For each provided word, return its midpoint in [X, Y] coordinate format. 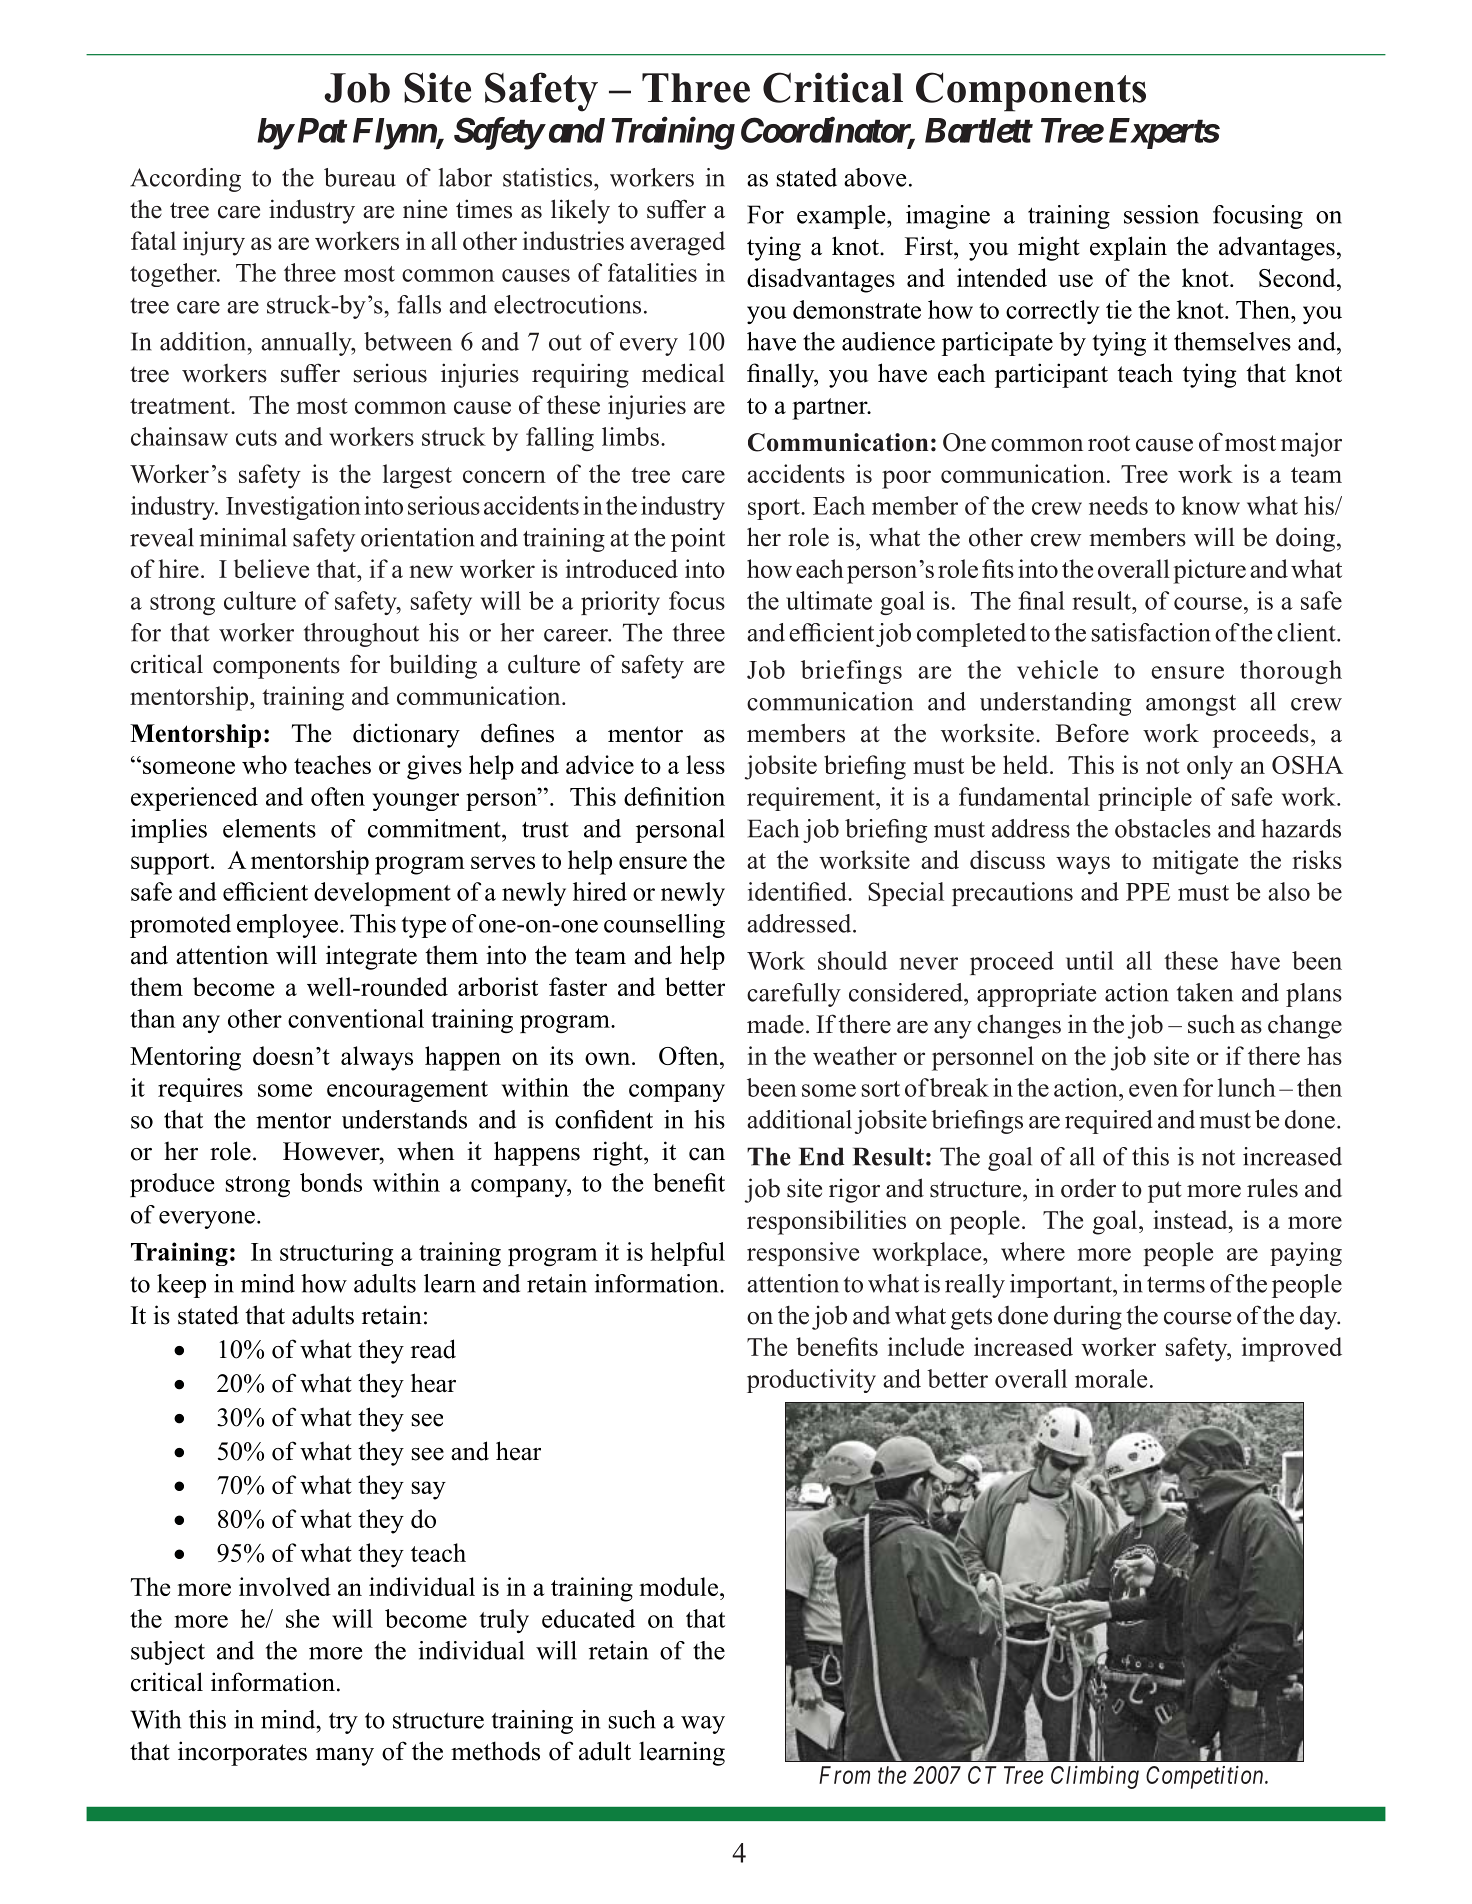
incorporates [242, 1753]
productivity [811, 1381]
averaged [677, 243]
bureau [360, 177]
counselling [664, 926]
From [844, 1775]
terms [1176, 1284]
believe [271, 568]
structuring [336, 1254]
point [698, 540]
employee [289, 926]
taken [1205, 992]
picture [1209, 571]
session [1161, 214]
